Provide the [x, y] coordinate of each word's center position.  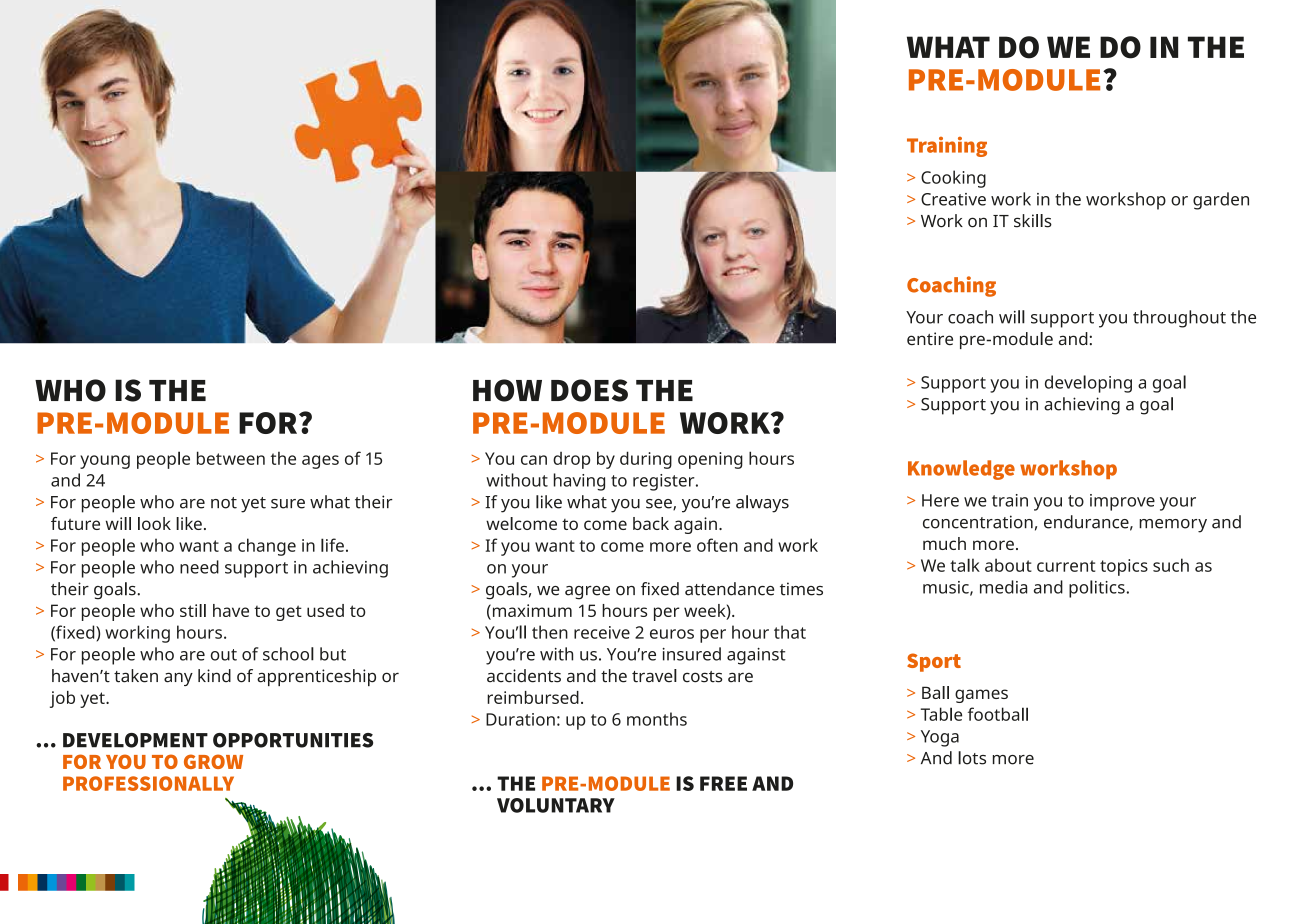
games [981, 696]
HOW [507, 390]
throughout [1179, 319]
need [199, 567]
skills [1033, 221]
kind [214, 675]
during [646, 460]
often [717, 545]
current [1066, 566]
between [231, 458]
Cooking [953, 179]
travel [654, 676]
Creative [953, 199]
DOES [589, 390]
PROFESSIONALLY [148, 783]
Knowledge [961, 470]
